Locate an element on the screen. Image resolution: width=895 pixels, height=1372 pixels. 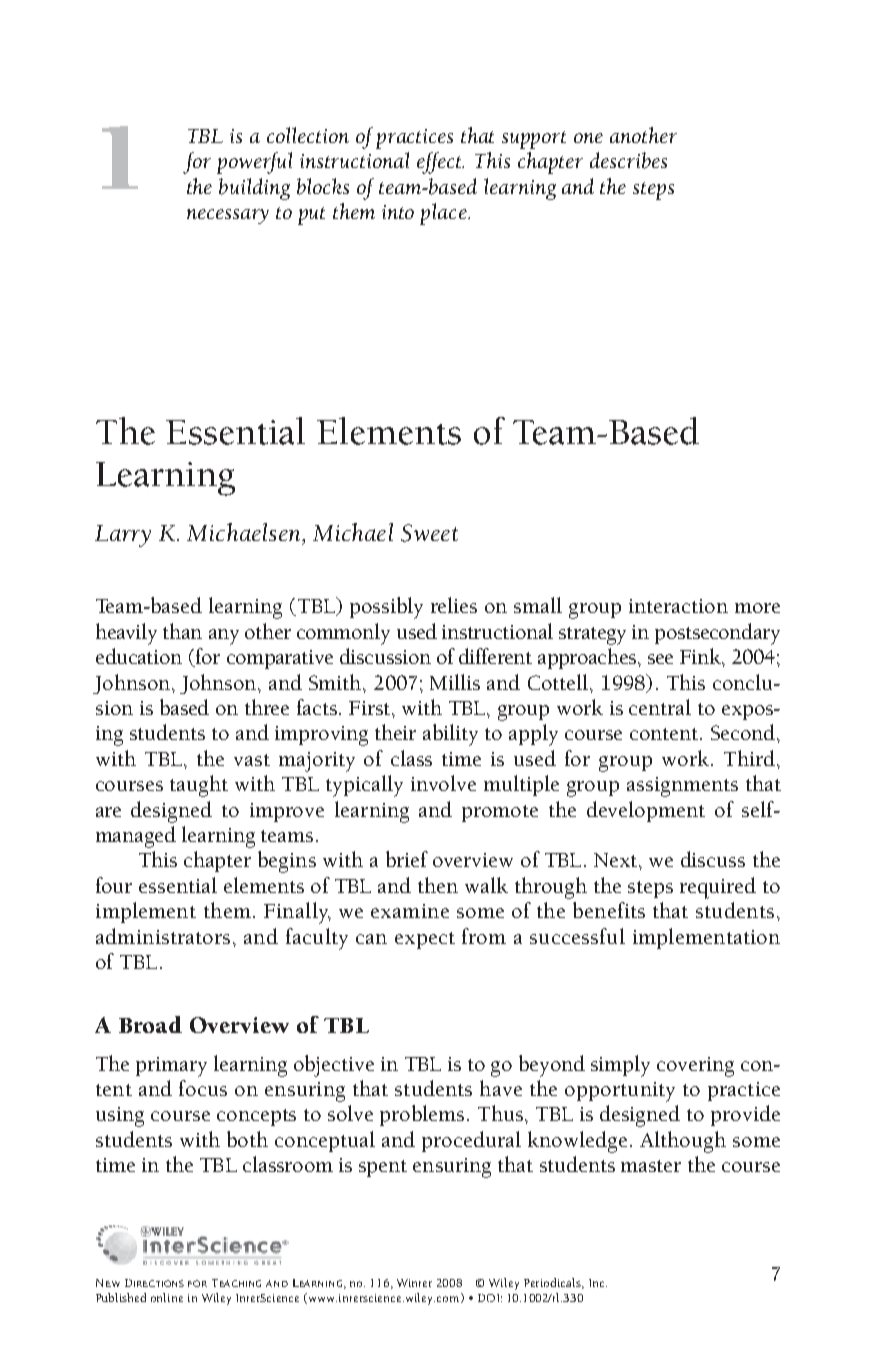
online is located at coordinates (167, 1297).
